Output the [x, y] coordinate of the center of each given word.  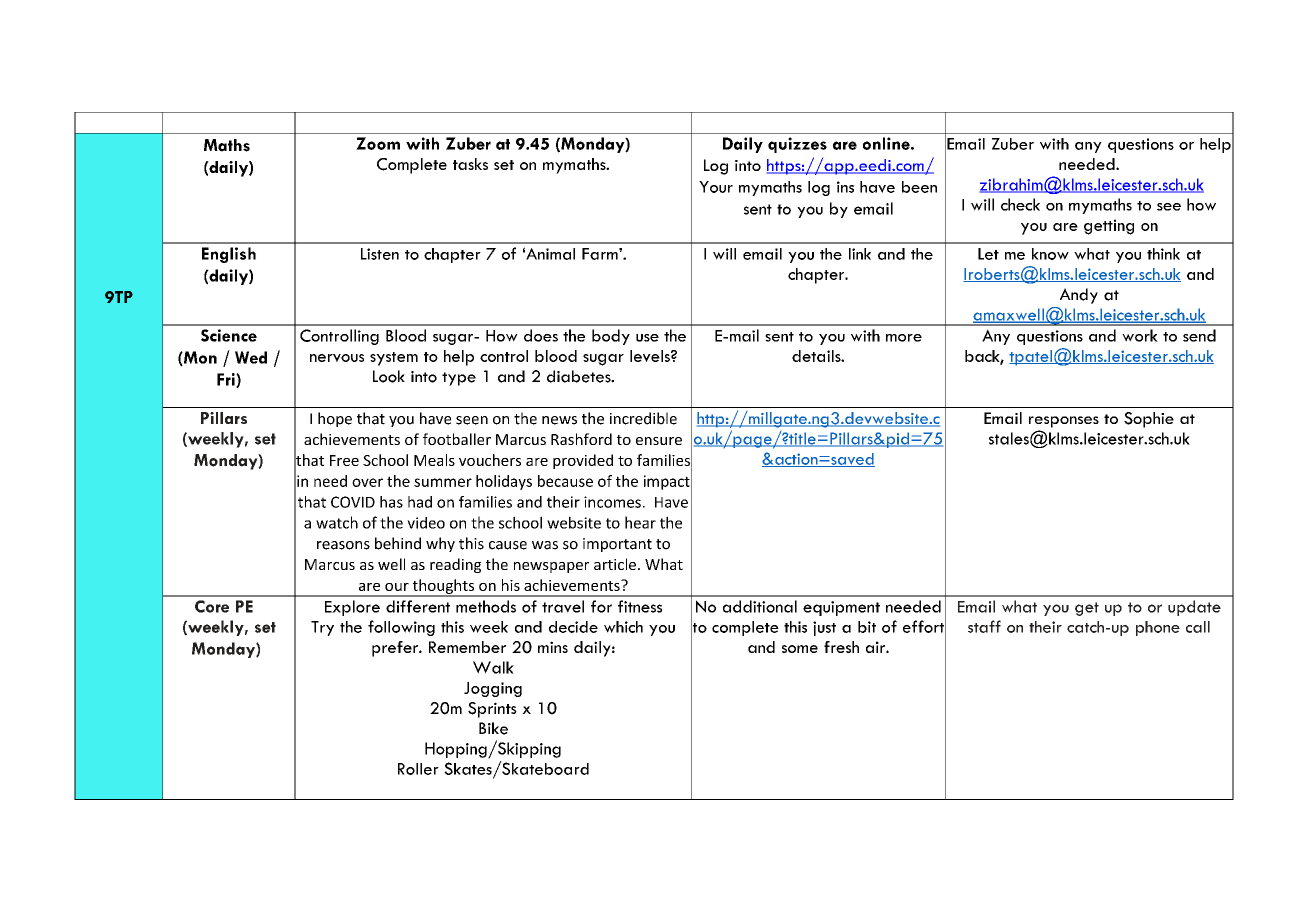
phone [1158, 628]
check [1020, 204]
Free [344, 460]
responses [1064, 422]
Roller [418, 769]
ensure [659, 441]
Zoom [378, 143]
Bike [493, 728]
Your [716, 187]
